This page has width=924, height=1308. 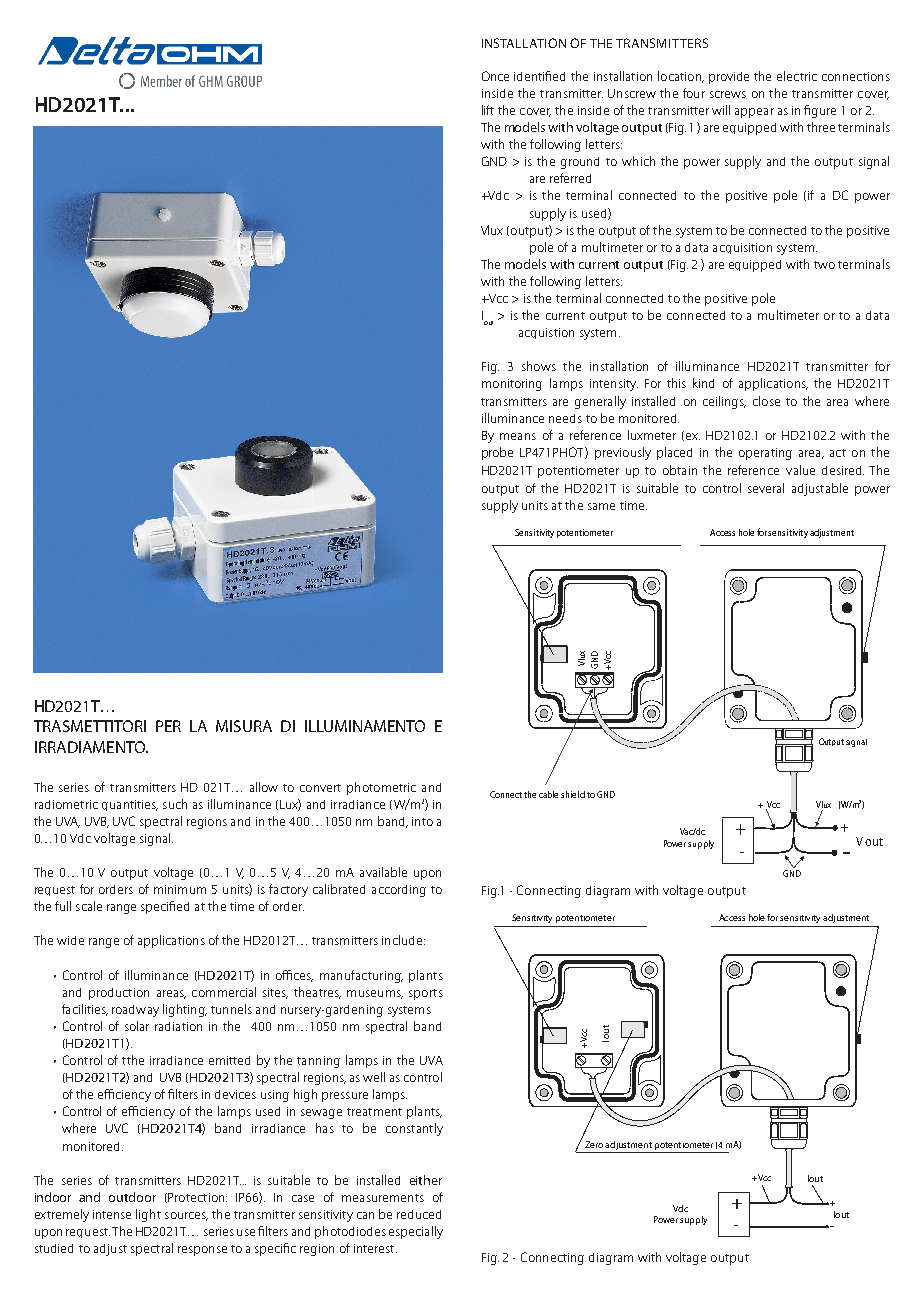 I want to click on Once, so click(x=495, y=76).
